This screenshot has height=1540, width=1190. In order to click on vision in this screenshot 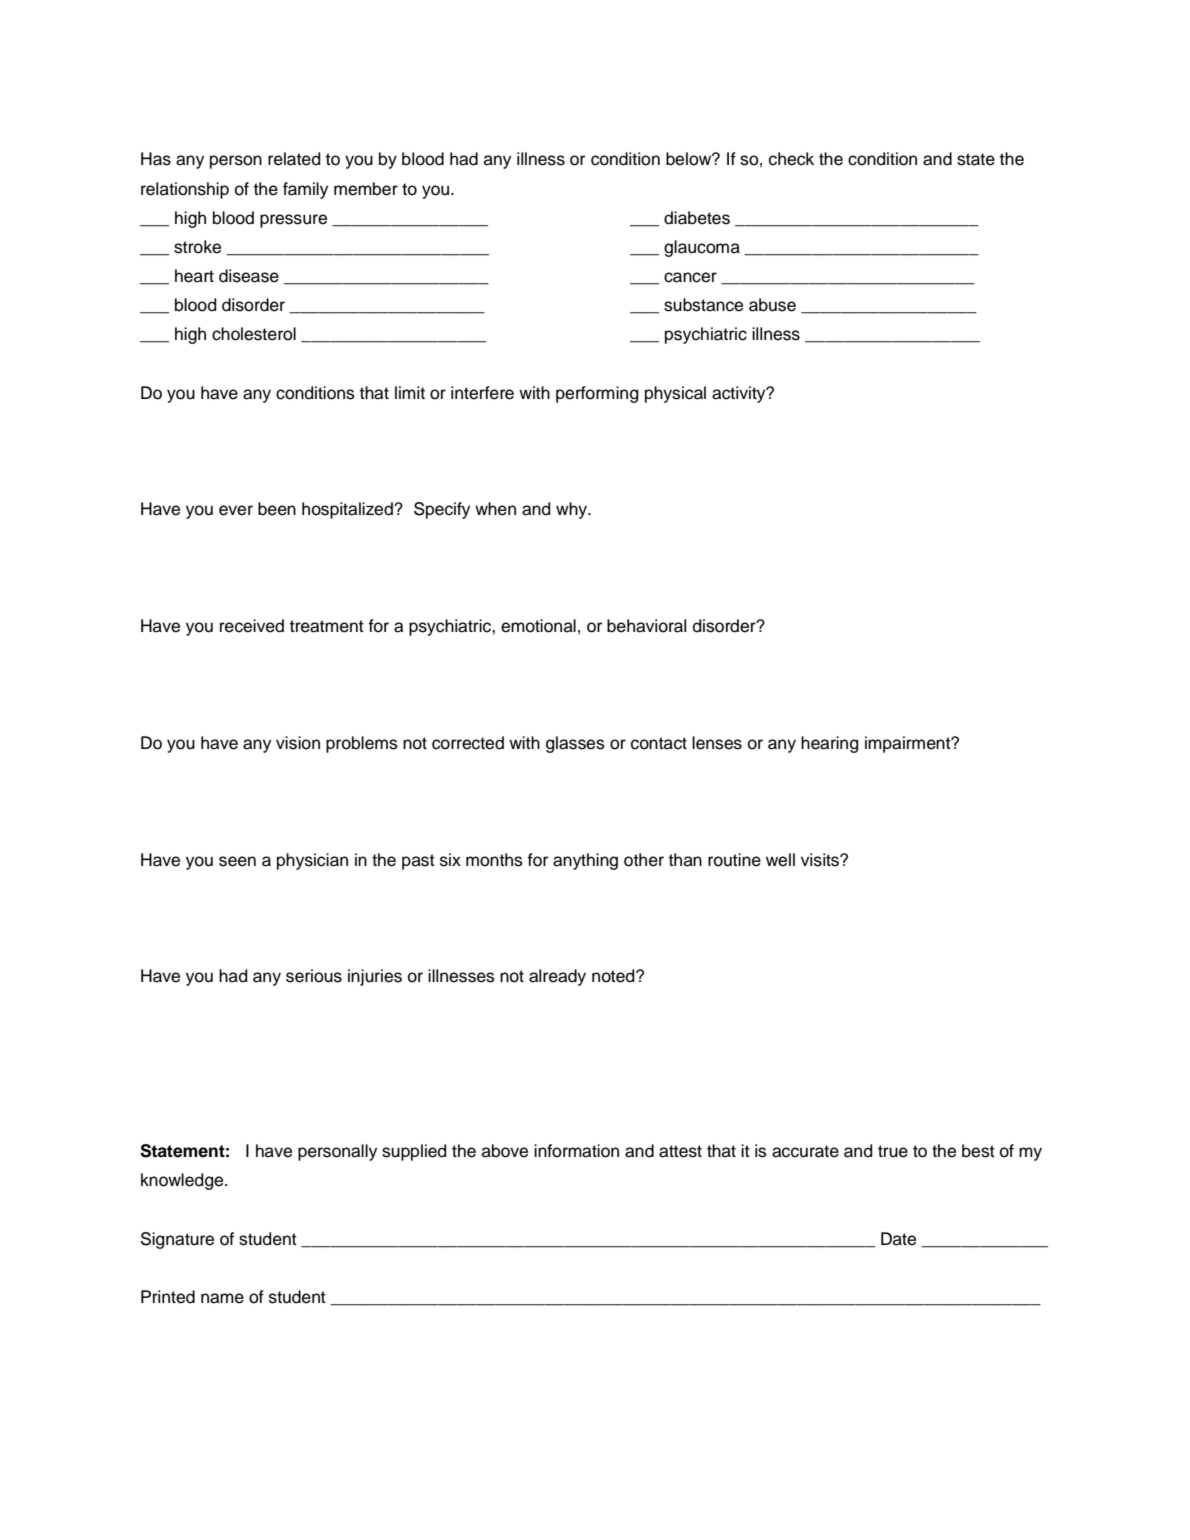, I will do `click(298, 743)`.
